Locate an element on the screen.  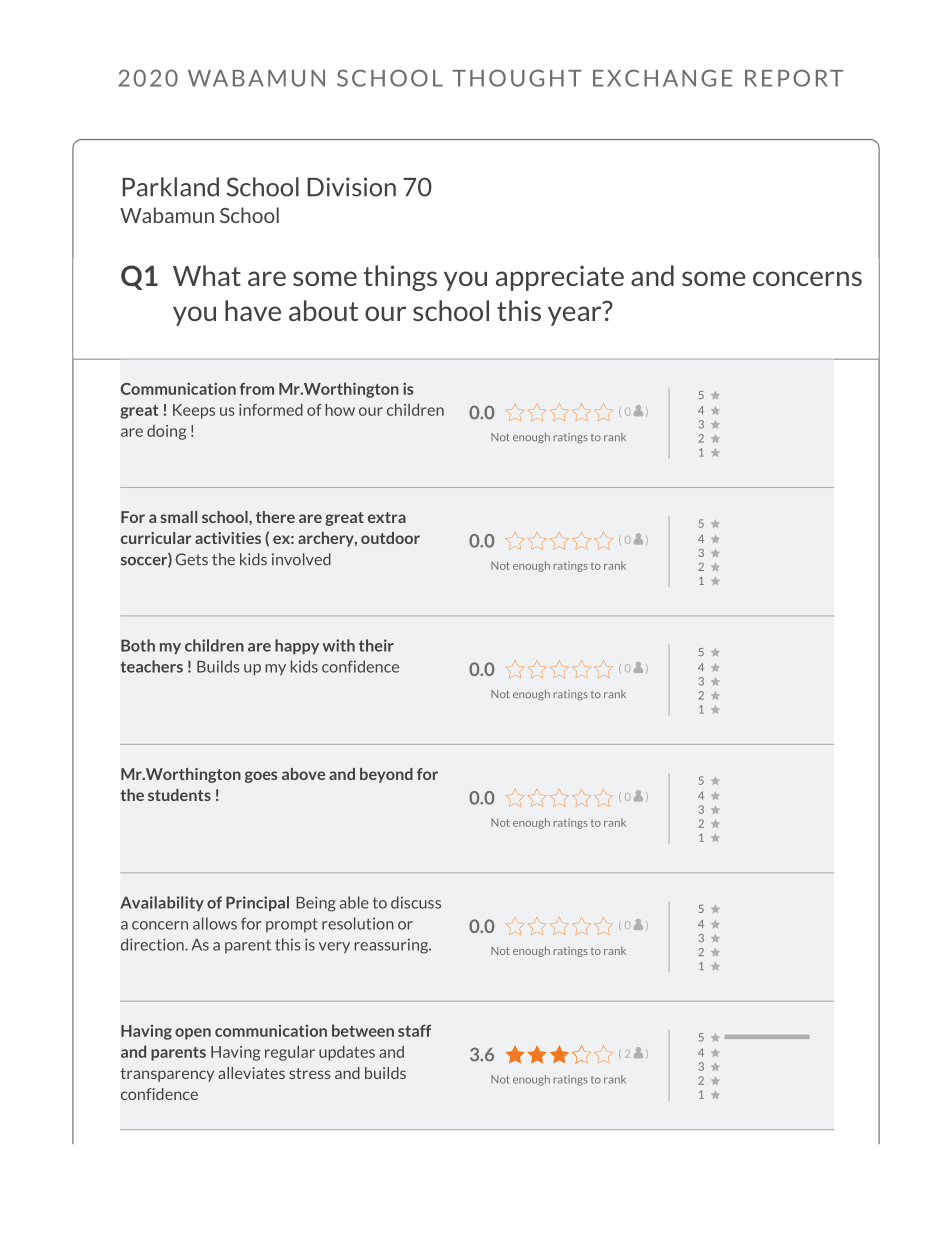
extra is located at coordinates (387, 517).
